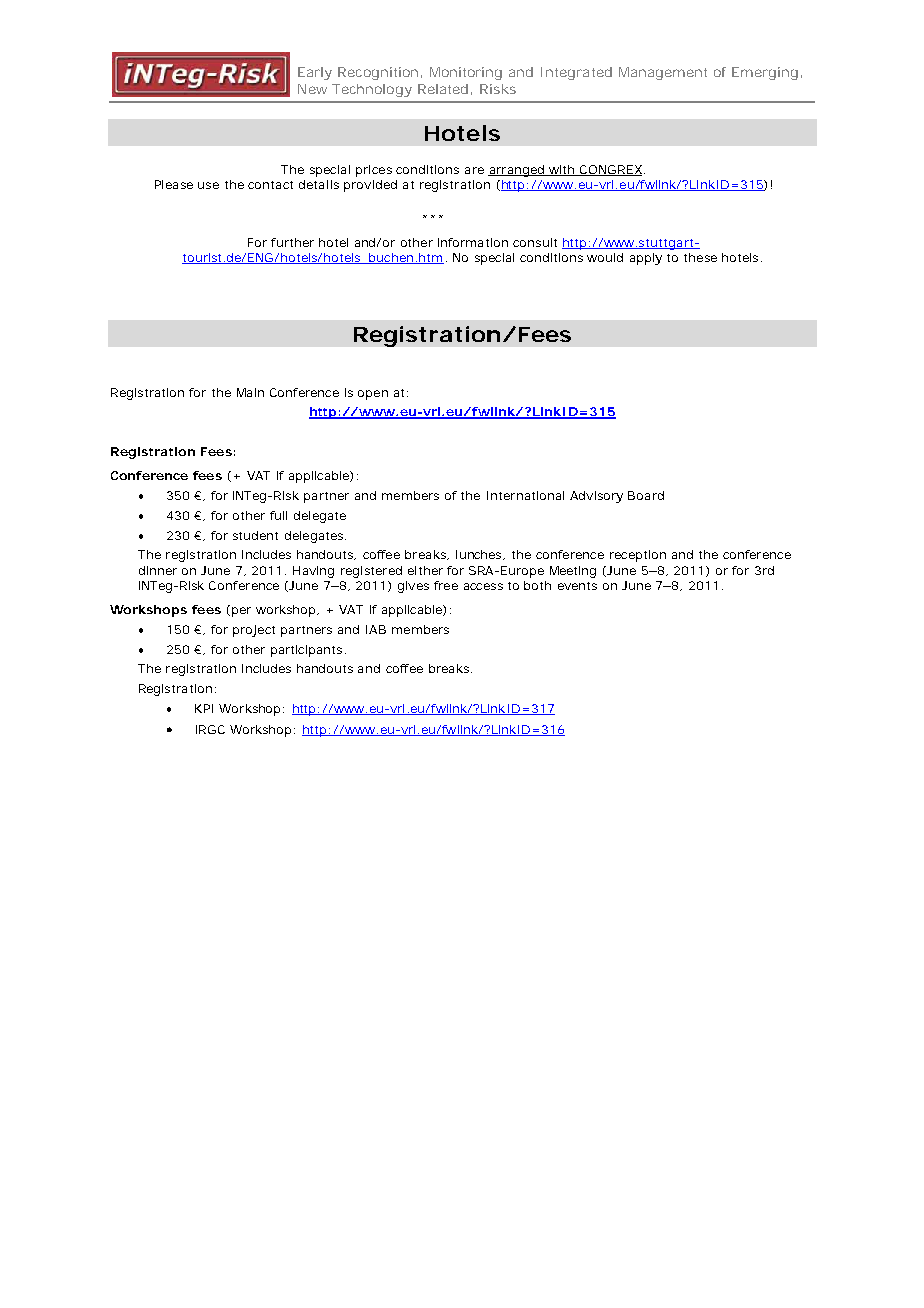 This image has height=1308, width=924. I want to click on Management, so click(663, 73).
